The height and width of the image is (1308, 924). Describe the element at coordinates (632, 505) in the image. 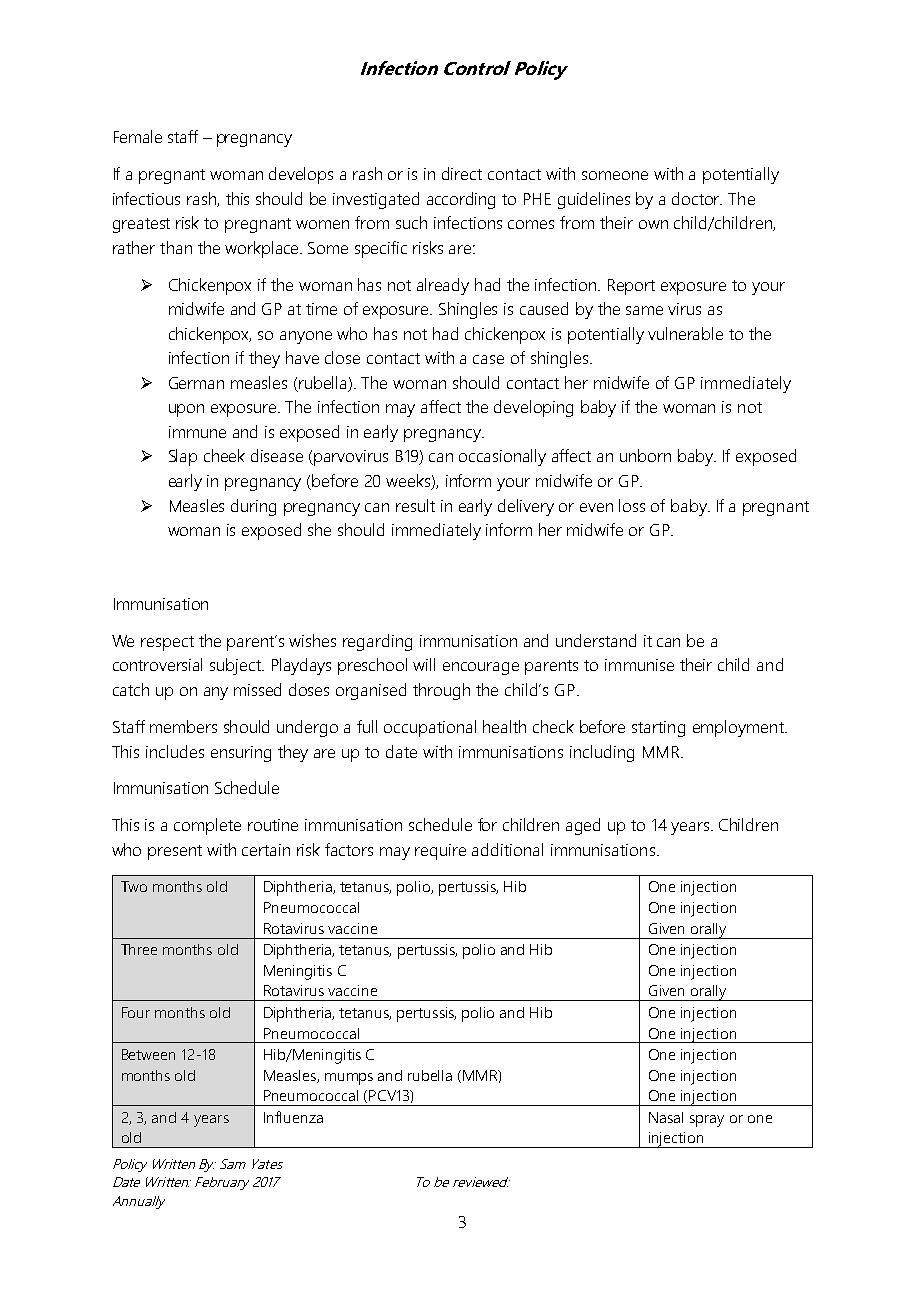

I see `loss` at that location.
